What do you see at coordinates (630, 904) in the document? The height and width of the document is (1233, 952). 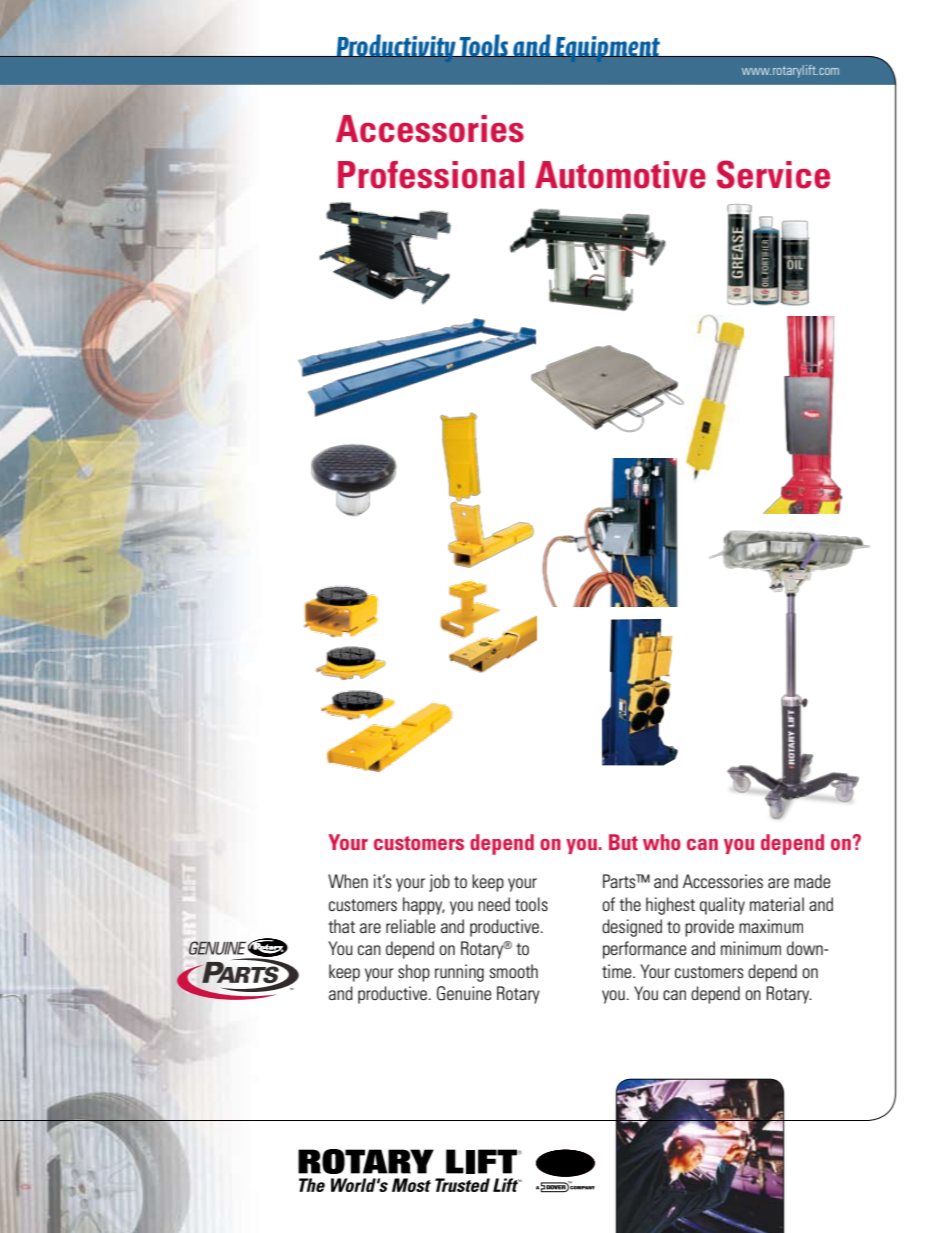 I see `the` at bounding box center [630, 904].
